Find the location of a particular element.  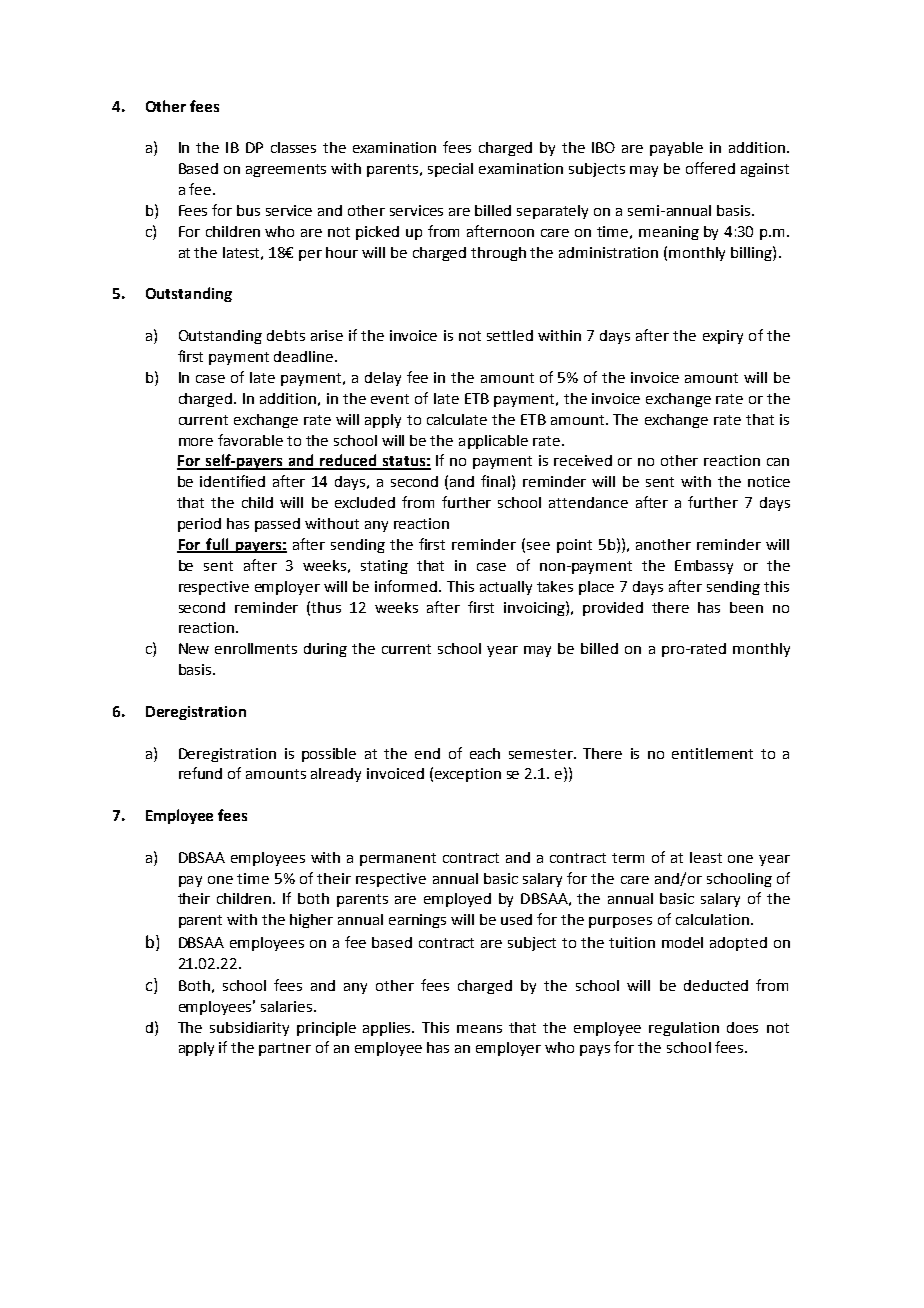

actually is located at coordinates (506, 588).
